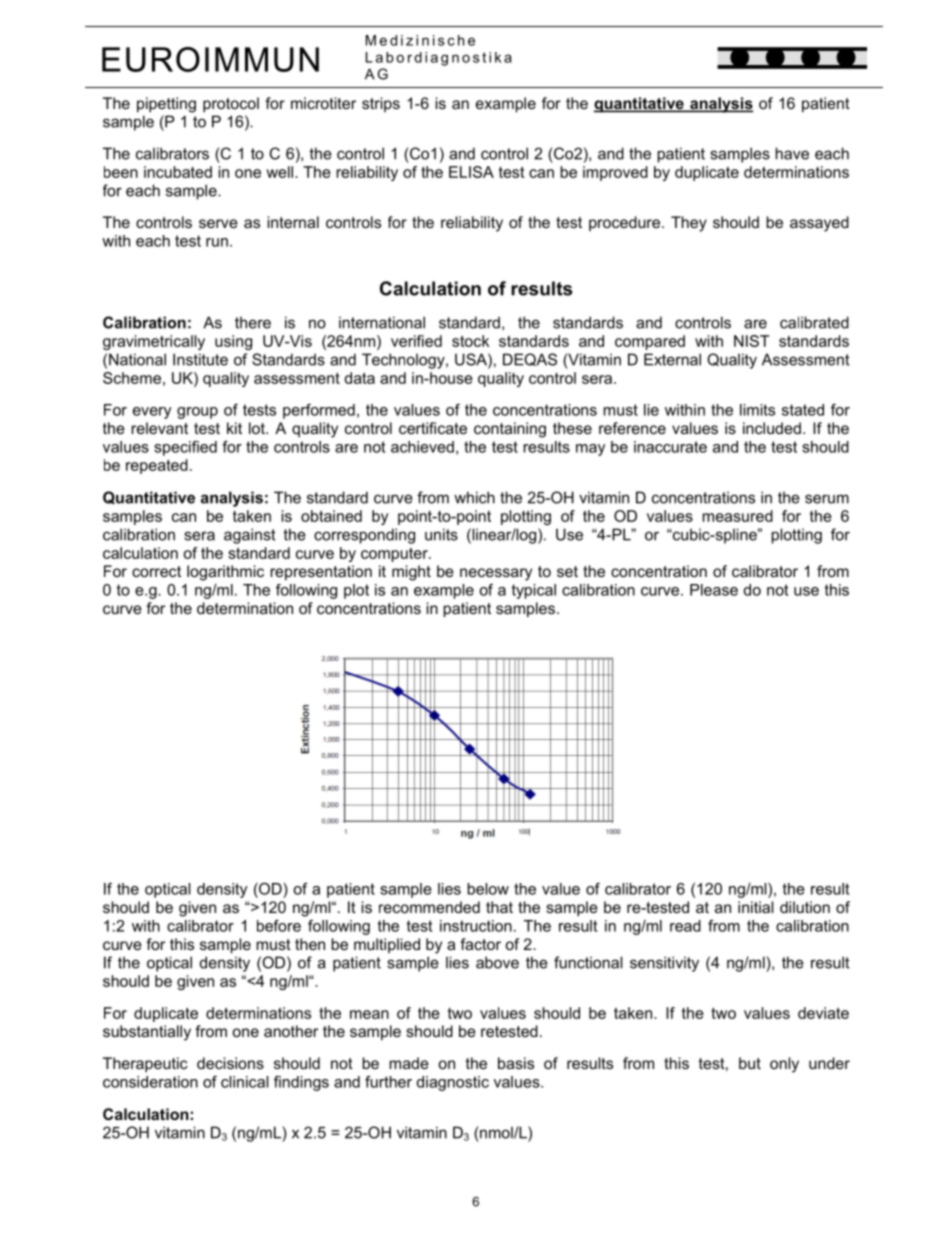 The width and height of the image is (952, 1233). Describe the element at coordinates (496, 574) in the image. I see `necessary` at that location.
